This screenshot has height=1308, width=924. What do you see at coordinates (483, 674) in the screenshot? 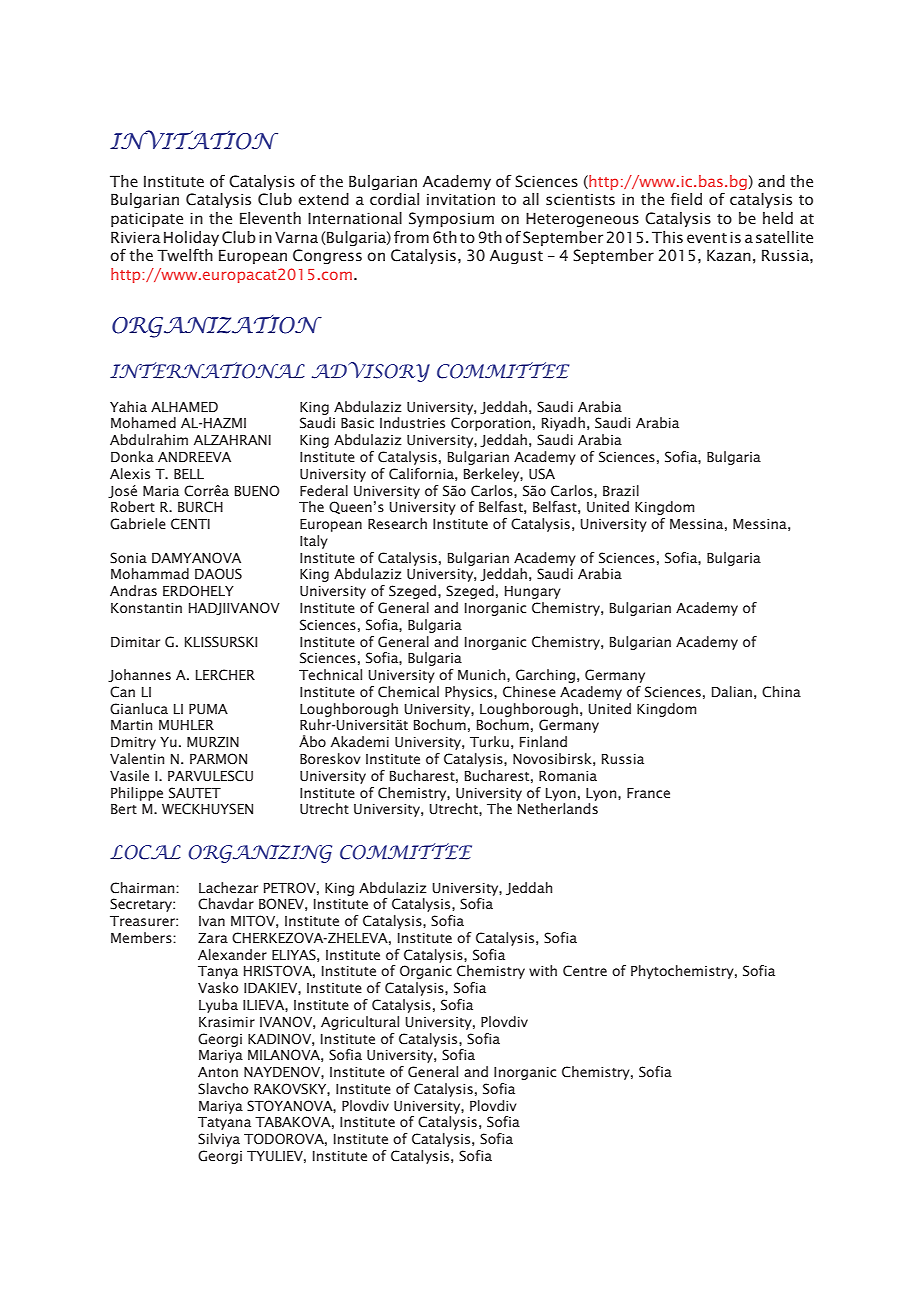
I see `Munich` at bounding box center [483, 674].
